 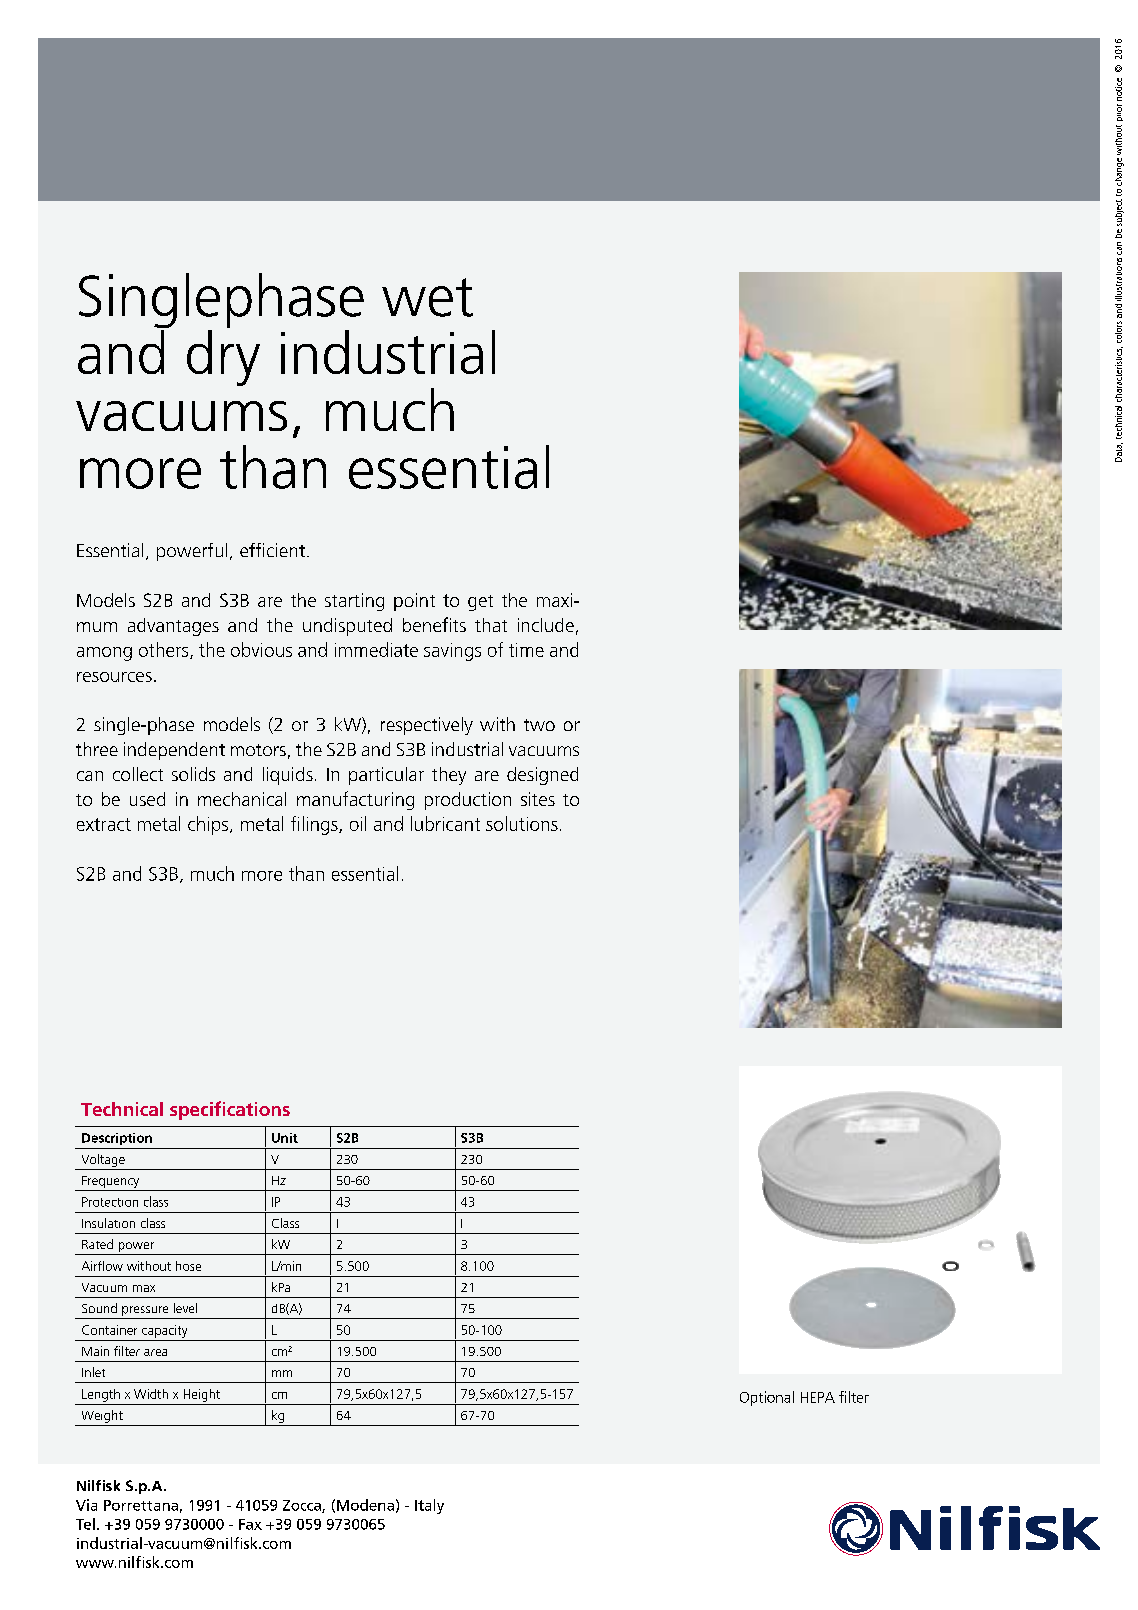 I want to click on specifications, so click(x=230, y=1110).
